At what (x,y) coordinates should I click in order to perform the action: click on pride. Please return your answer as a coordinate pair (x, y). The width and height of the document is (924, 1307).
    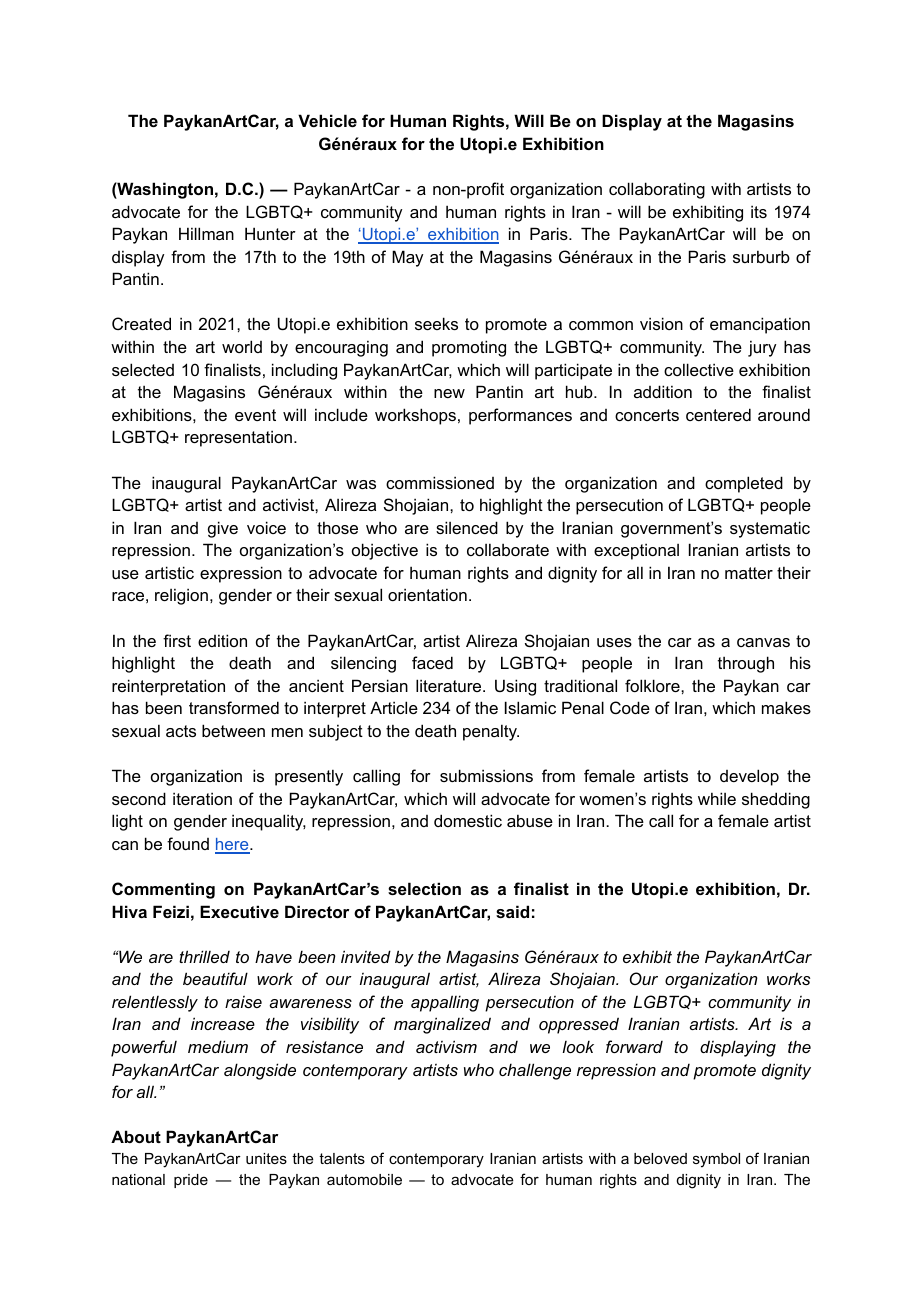
    Looking at the image, I should click on (191, 1181).
